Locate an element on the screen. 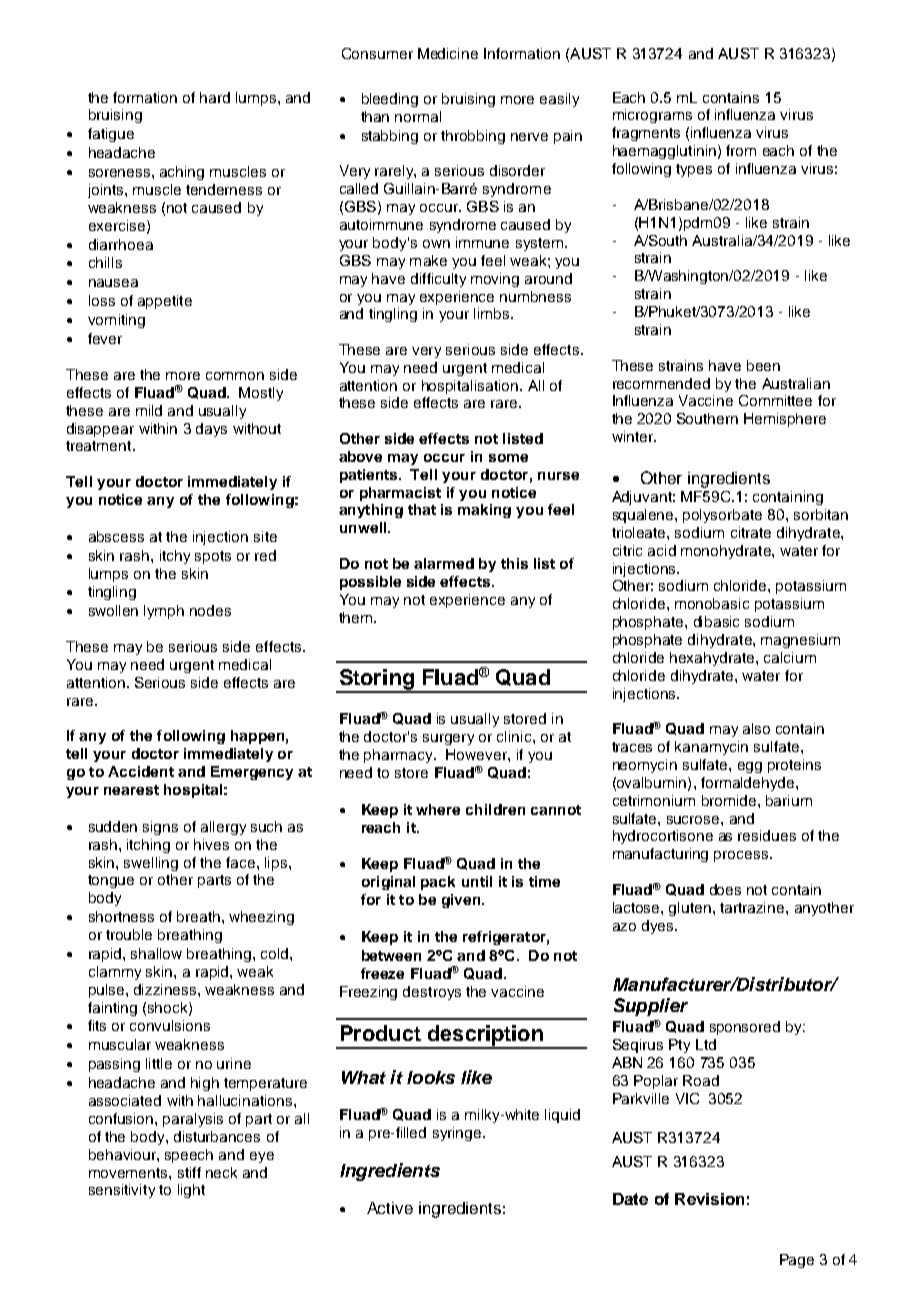 The image size is (924, 1308). common is located at coordinates (235, 376).
